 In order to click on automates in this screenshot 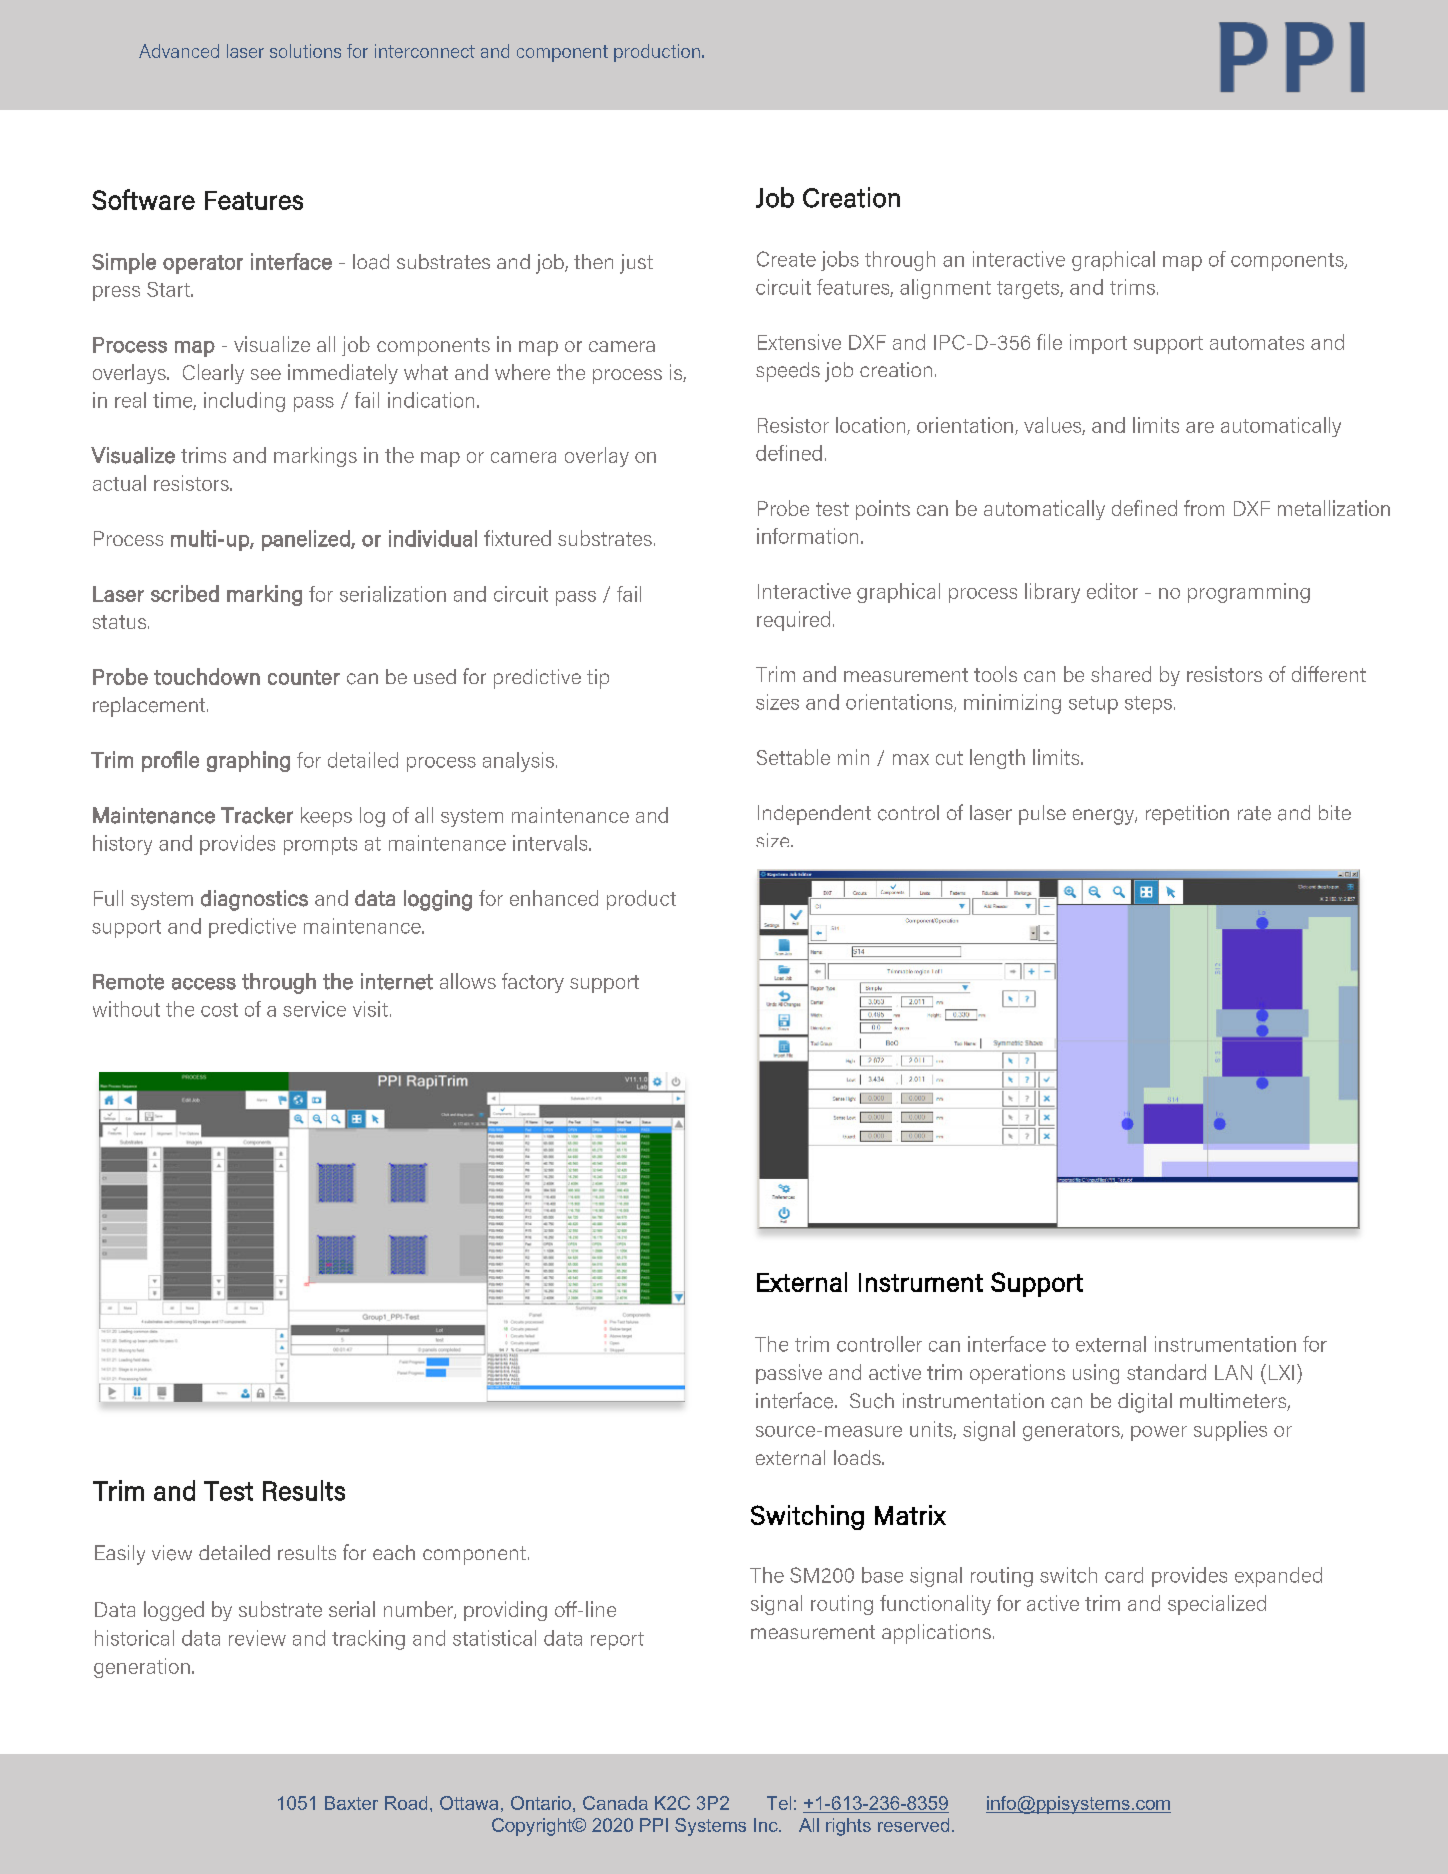, I will do `click(1257, 343)`.
